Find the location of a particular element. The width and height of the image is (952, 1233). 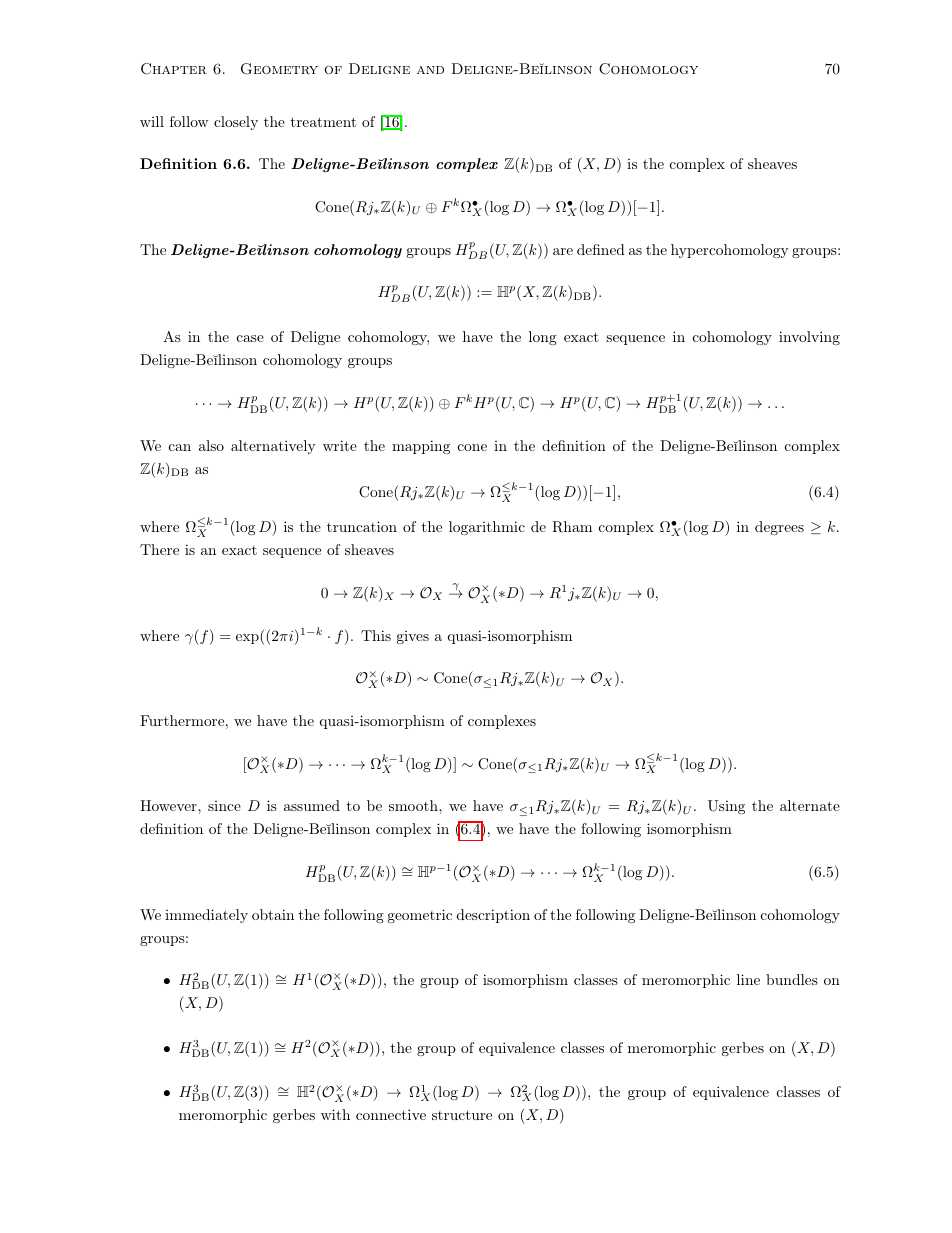

Using is located at coordinates (726, 807).
